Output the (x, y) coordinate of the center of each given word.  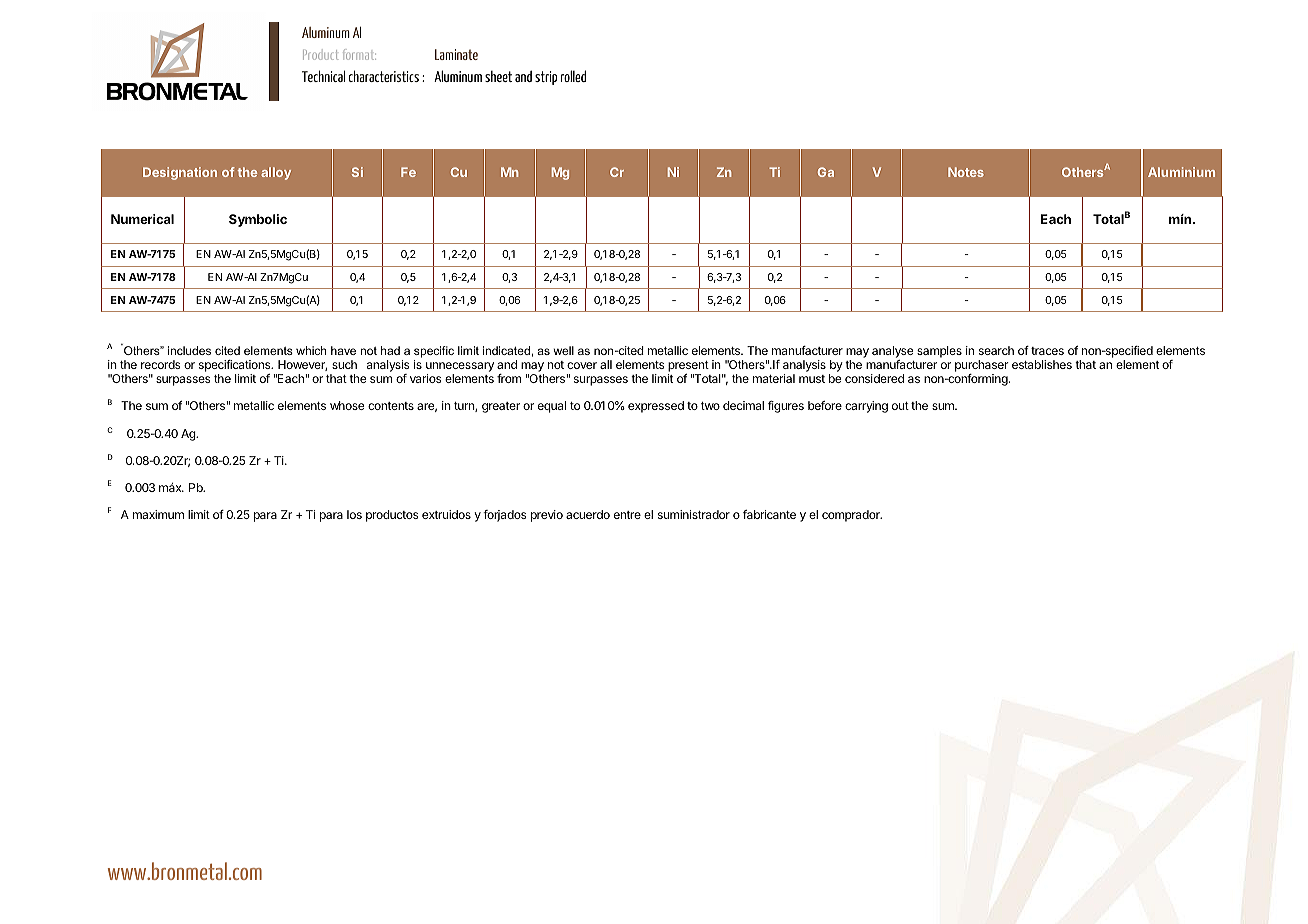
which (311, 350)
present (688, 367)
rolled (573, 76)
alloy (276, 173)
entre (627, 515)
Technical (323, 76)
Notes (966, 172)
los (354, 514)
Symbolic (258, 220)
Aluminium (1181, 172)
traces (1047, 351)
